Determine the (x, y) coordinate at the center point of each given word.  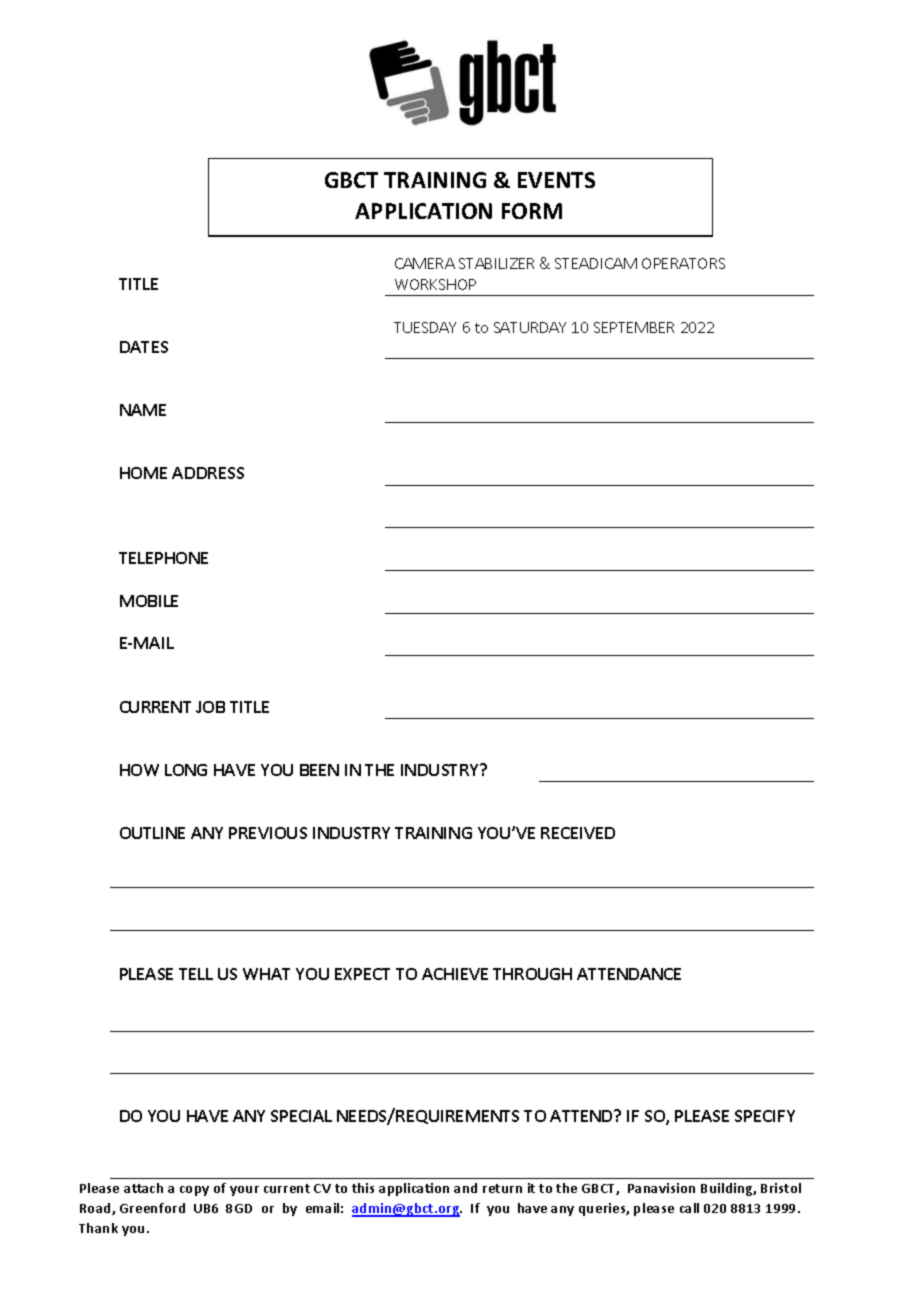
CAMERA (425, 263)
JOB (210, 707)
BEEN (319, 770)
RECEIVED (578, 833)
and (465, 1188)
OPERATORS (683, 263)
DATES (144, 347)
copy (194, 1191)
